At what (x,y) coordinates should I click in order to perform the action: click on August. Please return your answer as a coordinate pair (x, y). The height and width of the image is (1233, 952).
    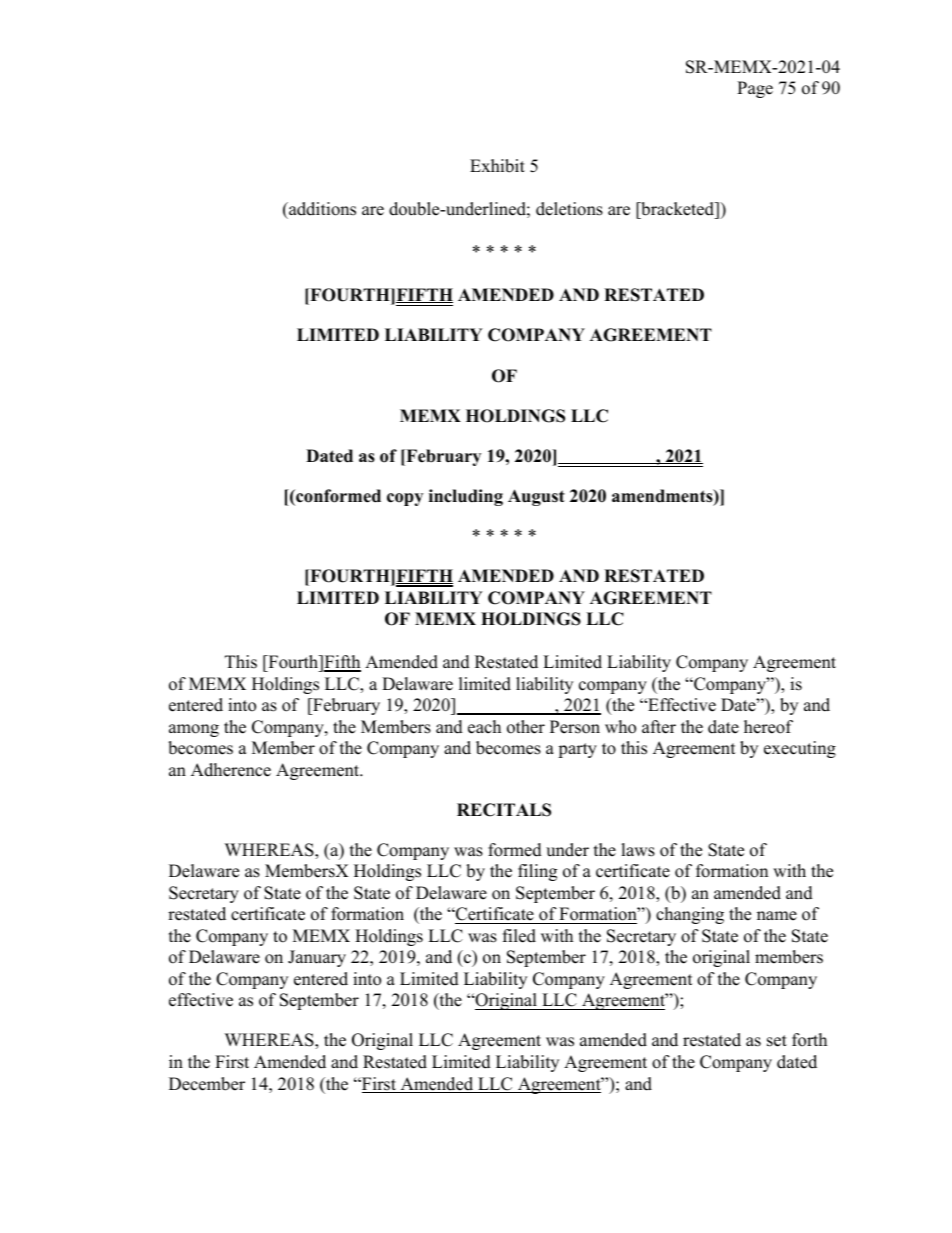
    Looking at the image, I should click on (536, 497).
